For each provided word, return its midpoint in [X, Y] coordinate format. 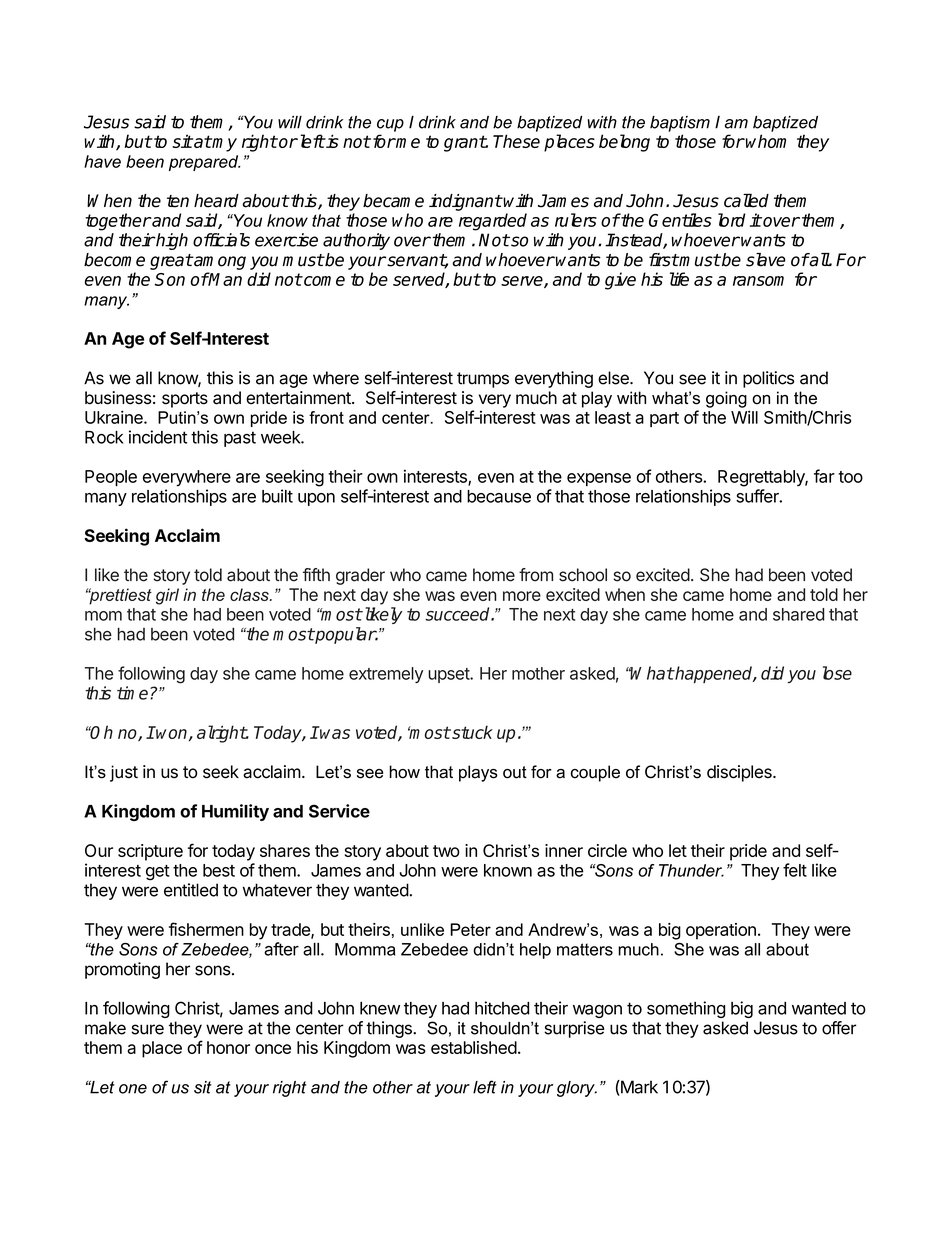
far [824, 476]
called [746, 200]
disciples [740, 773]
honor [228, 1047]
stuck [471, 732]
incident [158, 437]
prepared [205, 163]
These [516, 141]
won [172, 734]
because [499, 496]
